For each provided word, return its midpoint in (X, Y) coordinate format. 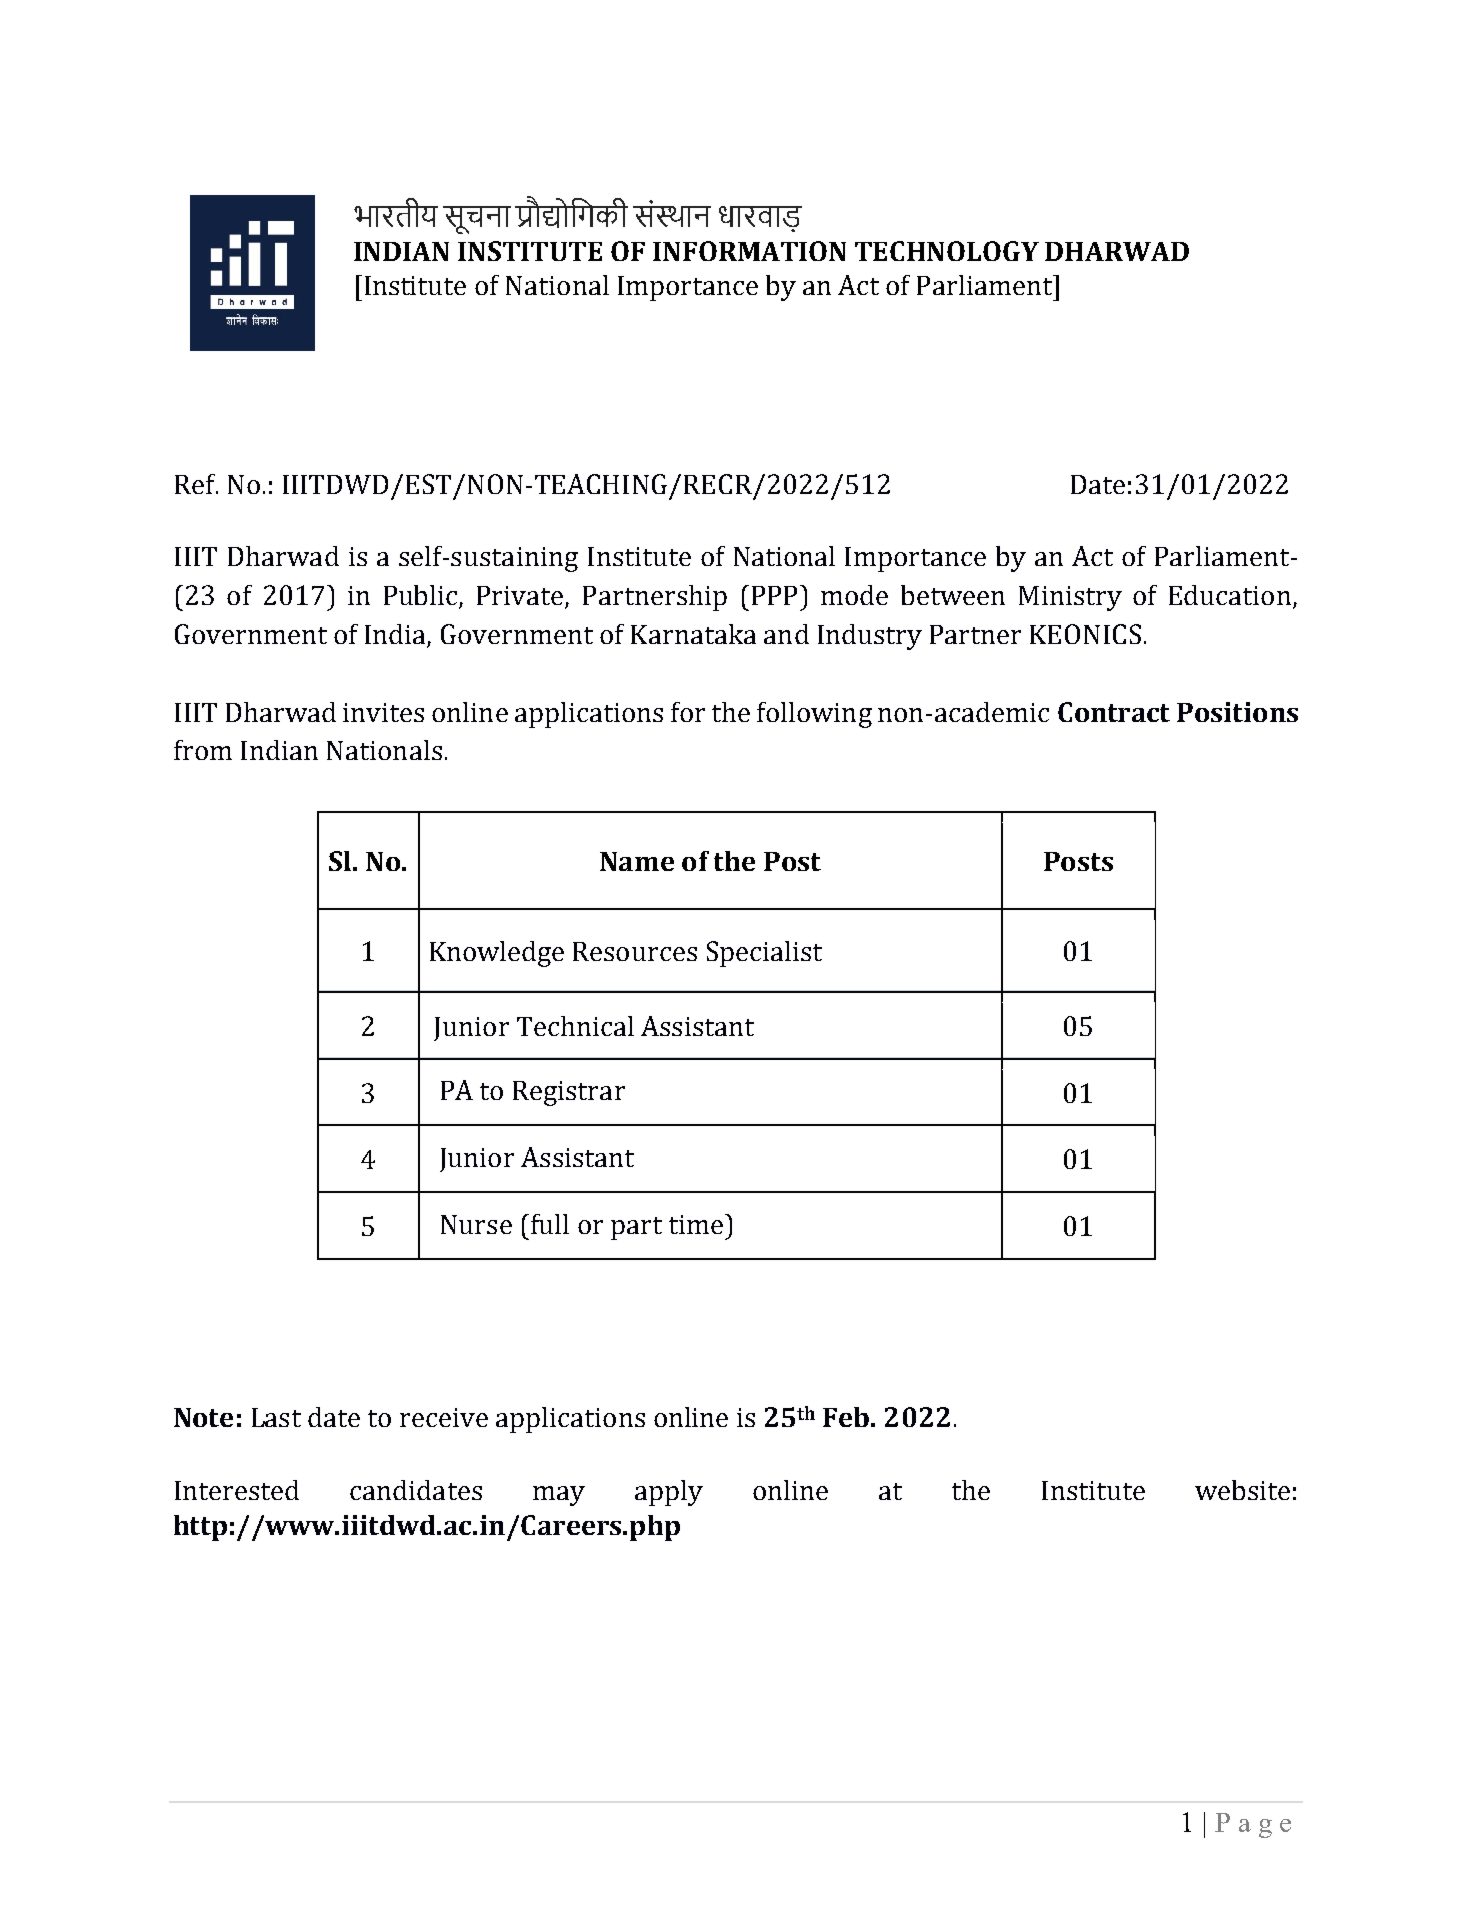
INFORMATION (749, 251)
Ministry (1070, 598)
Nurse (476, 1224)
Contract (1114, 712)
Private (520, 595)
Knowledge (497, 954)
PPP (774, 595)
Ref (196, 484)
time (697, 1224)
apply (669, 1493)
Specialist (764, 954)
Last (276, 1417)
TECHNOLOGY (947, 251)
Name (637, 861)
